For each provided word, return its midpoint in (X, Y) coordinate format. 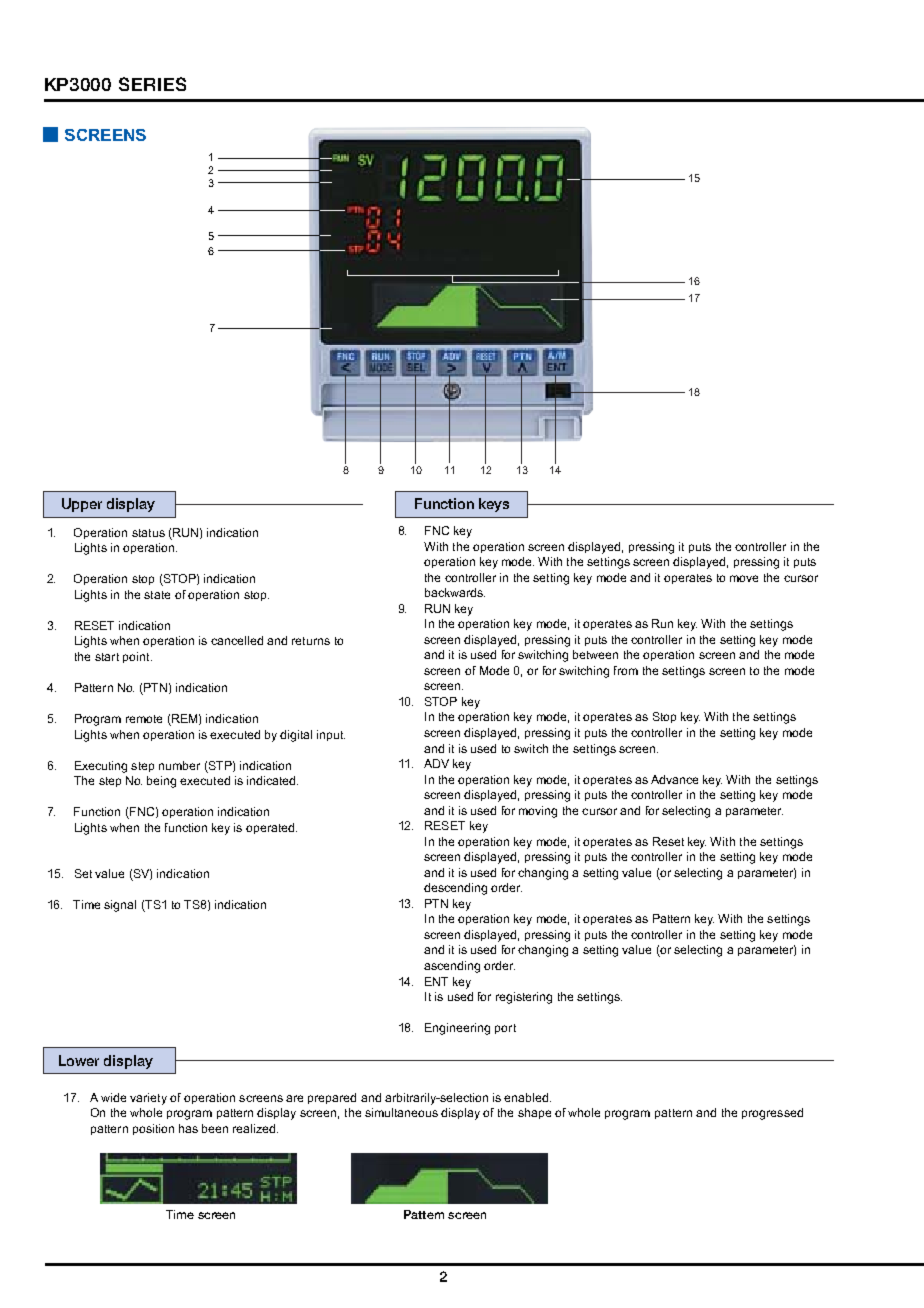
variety (148, 1099)
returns (311, 641)
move (744, 578)
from (626, 670)
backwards (455, 592)
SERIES (152, 84)
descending (455, 889)
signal (120, 906)
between (595, 654)
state (157, 595)
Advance (674, 779)
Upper (82, 505)
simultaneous (401, 1112)
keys (494, 505)
